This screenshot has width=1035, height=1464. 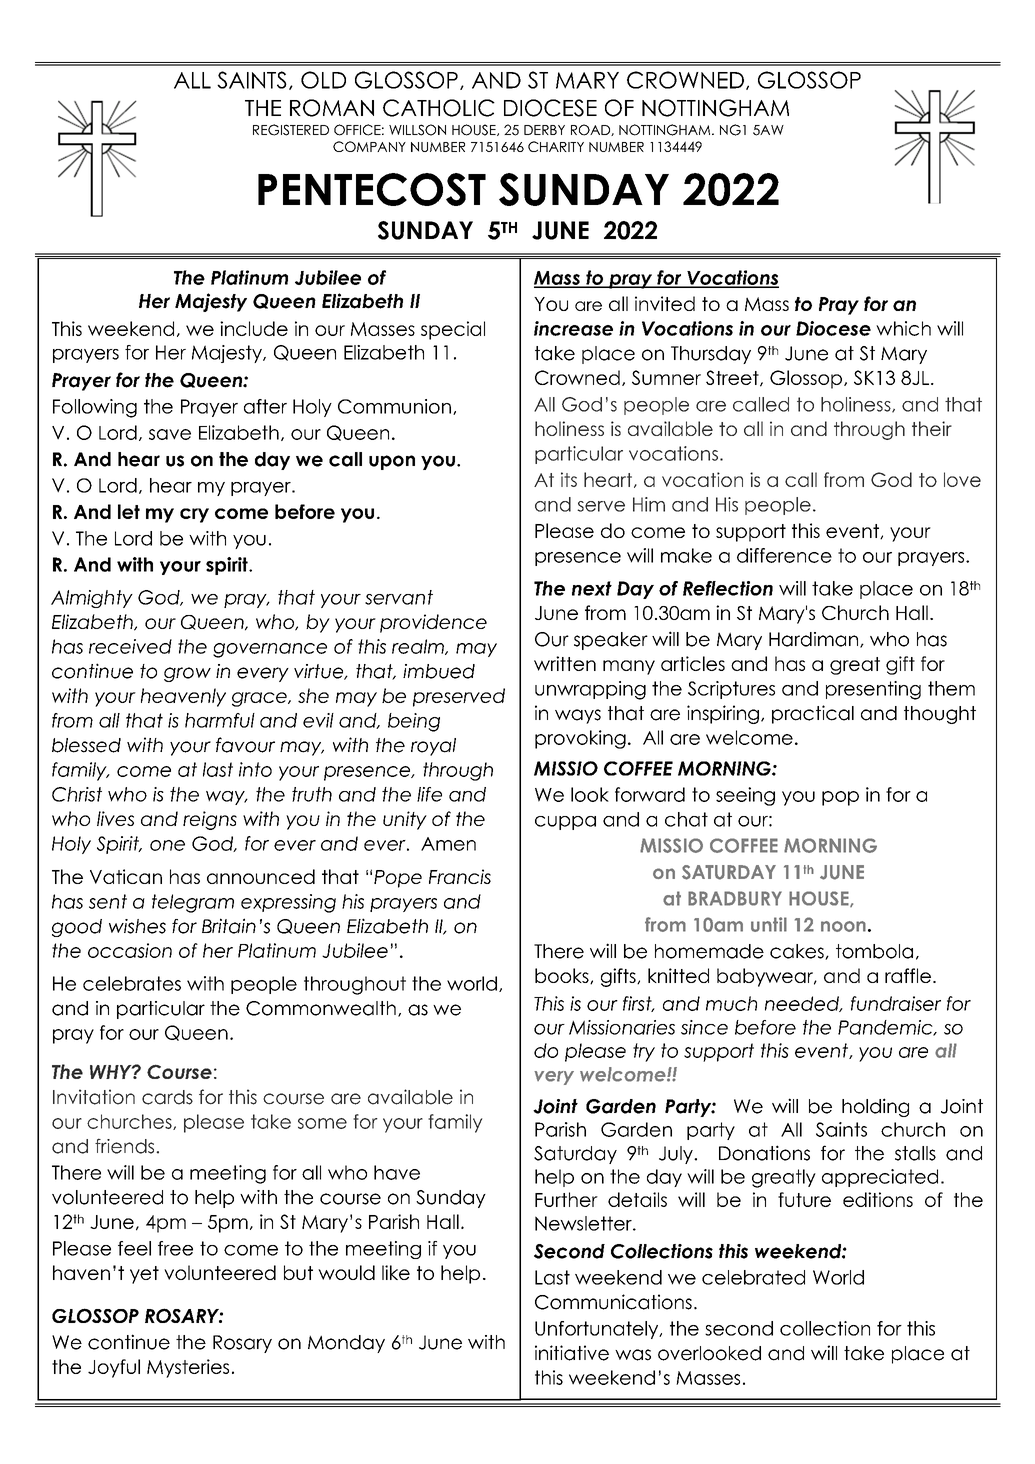 I want to click on REGISTERED, so click(x=291, y=130).
